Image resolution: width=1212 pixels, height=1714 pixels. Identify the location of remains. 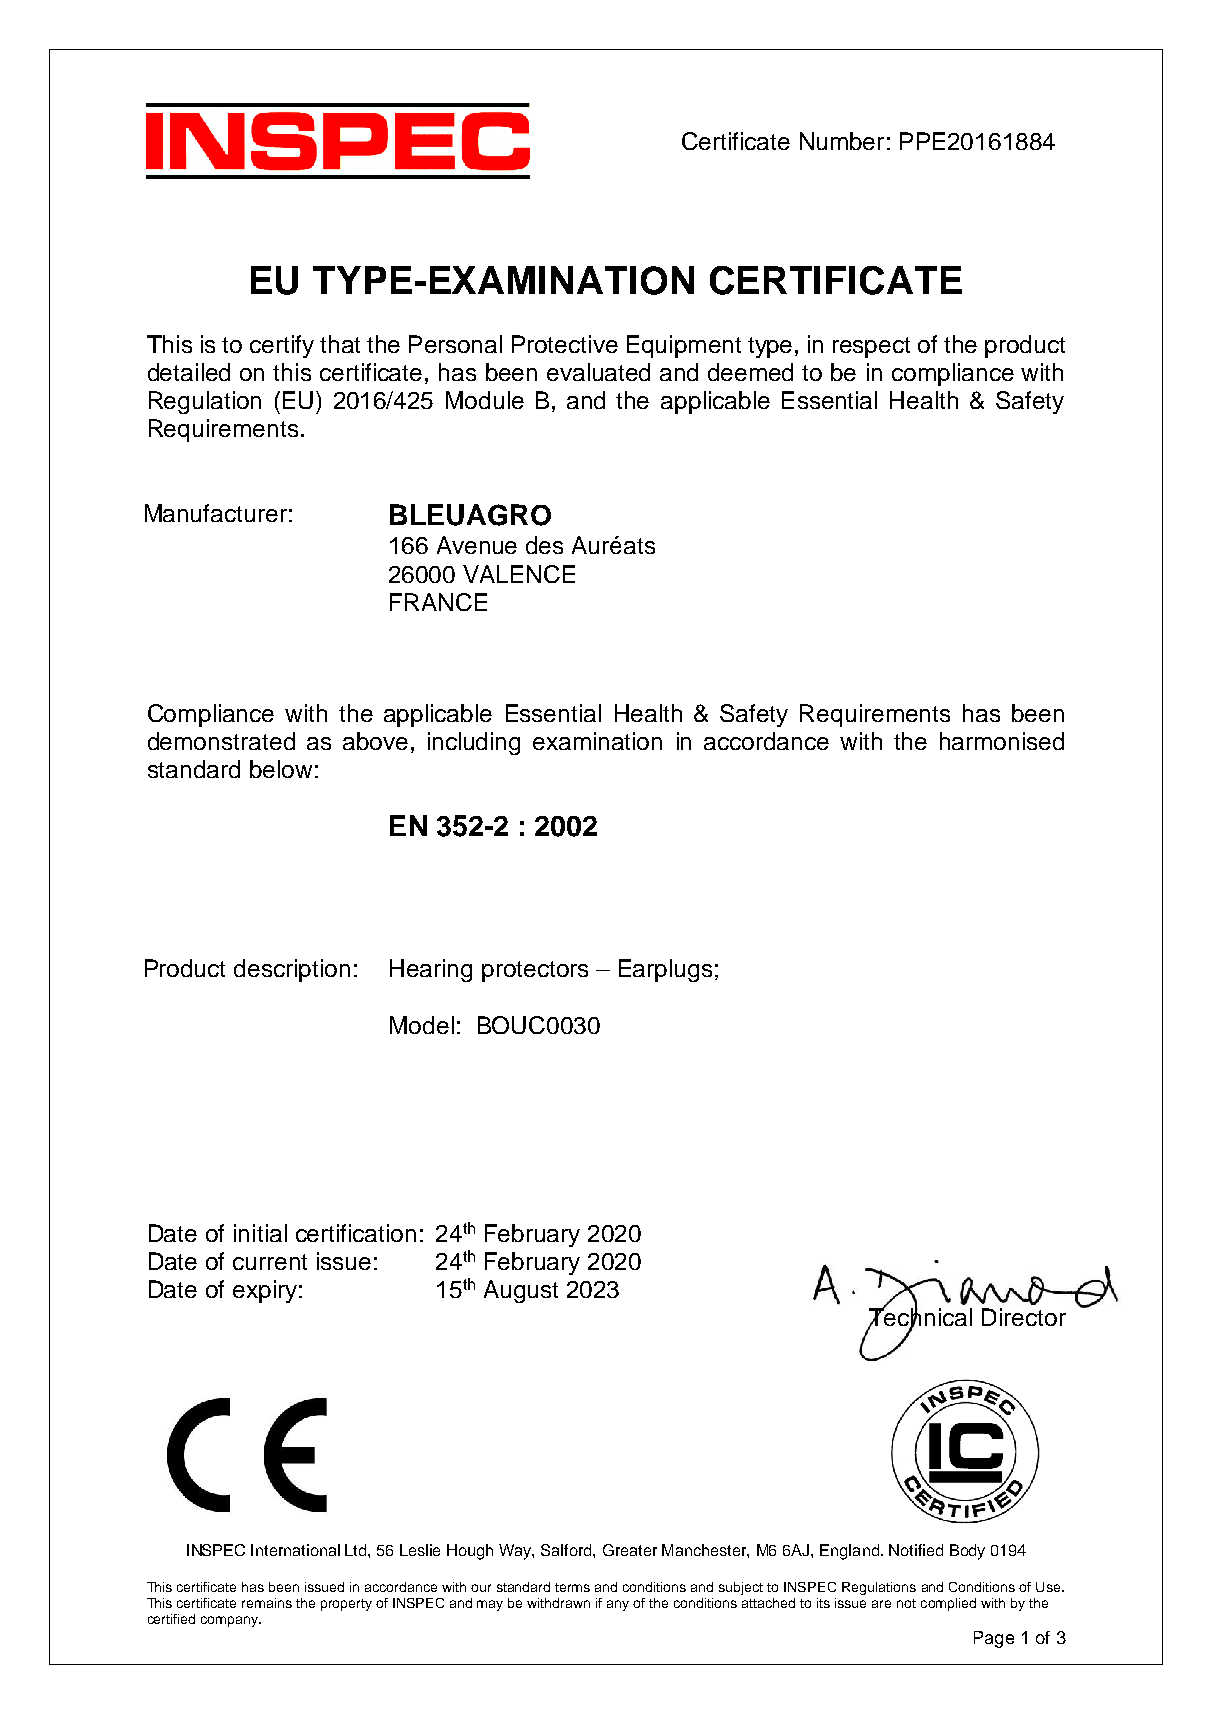
(267, 1603).
